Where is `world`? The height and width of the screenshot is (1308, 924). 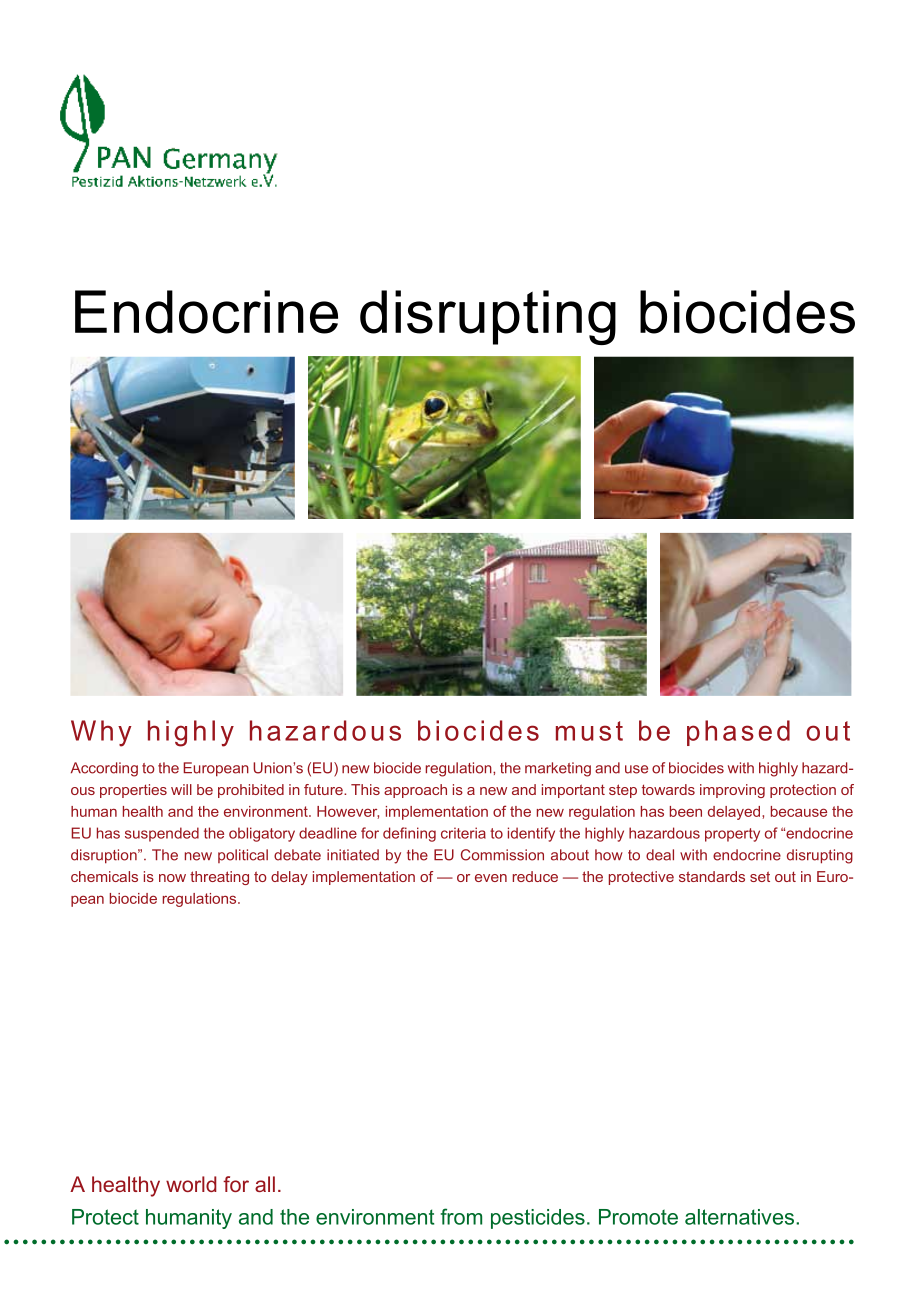
world is located at coordinates (191, 1184).
